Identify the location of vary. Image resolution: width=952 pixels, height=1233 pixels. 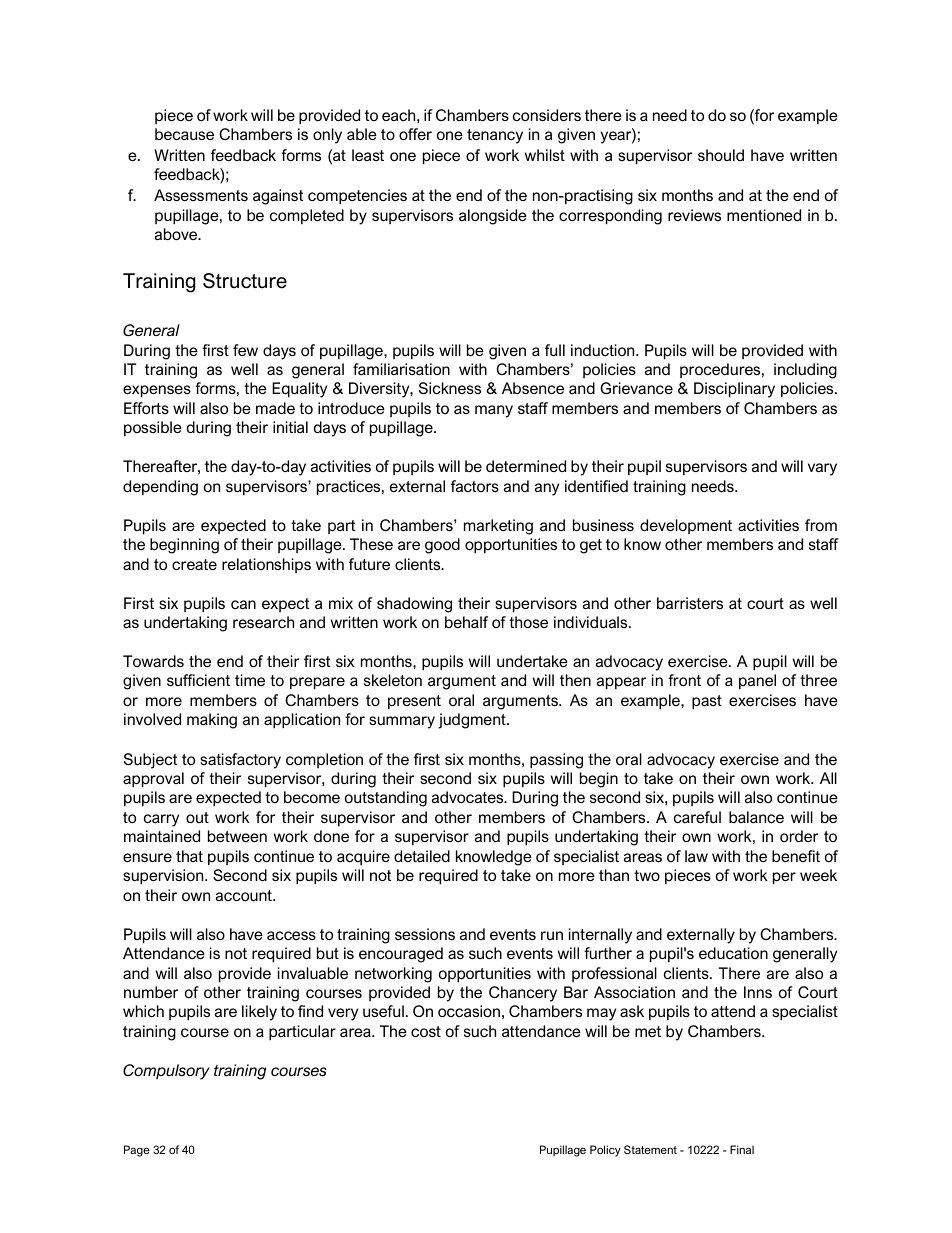
(822, 469).
